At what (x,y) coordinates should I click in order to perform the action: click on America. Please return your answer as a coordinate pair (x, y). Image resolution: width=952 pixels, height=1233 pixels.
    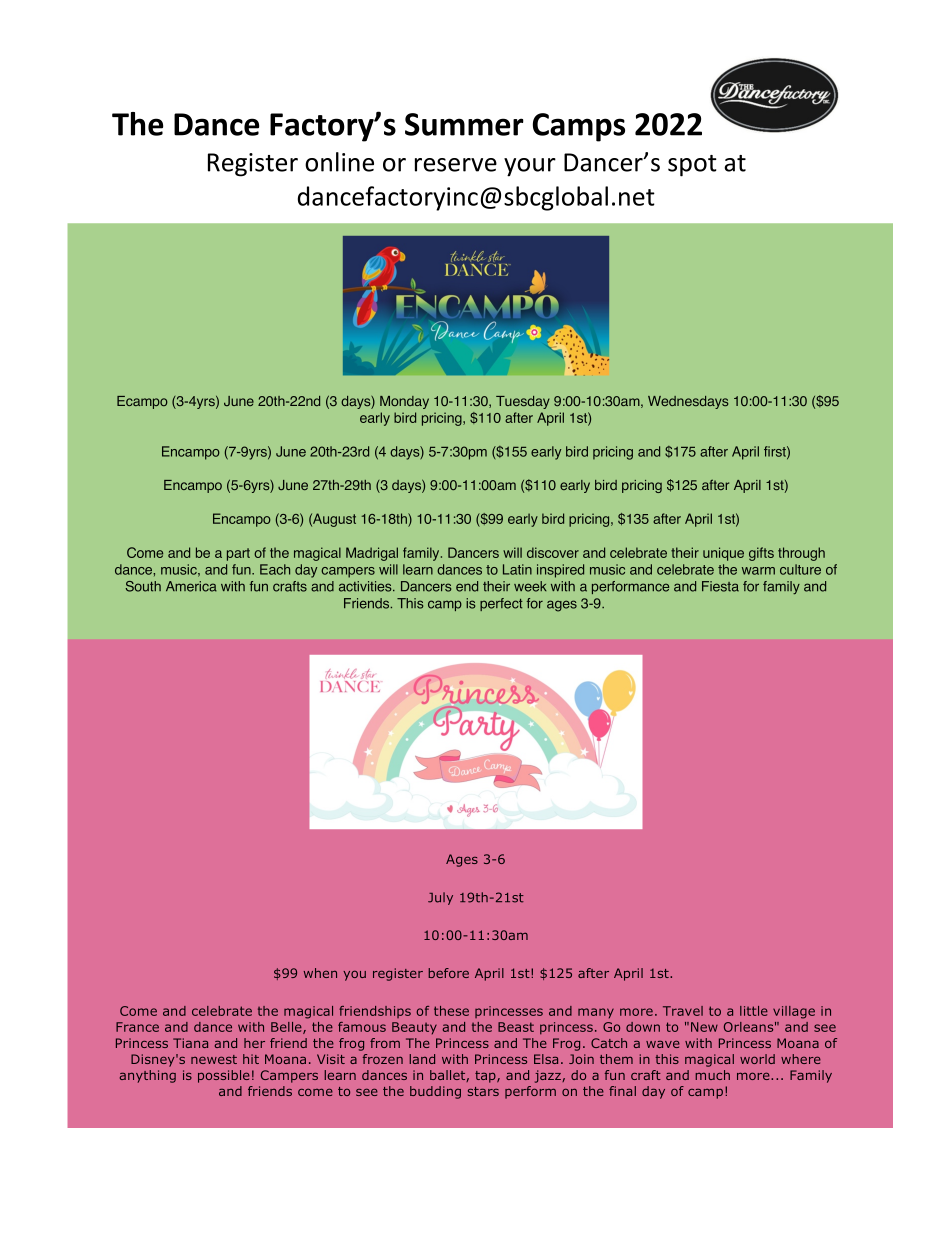
    Looking at the image, I should click on (191, 586).
